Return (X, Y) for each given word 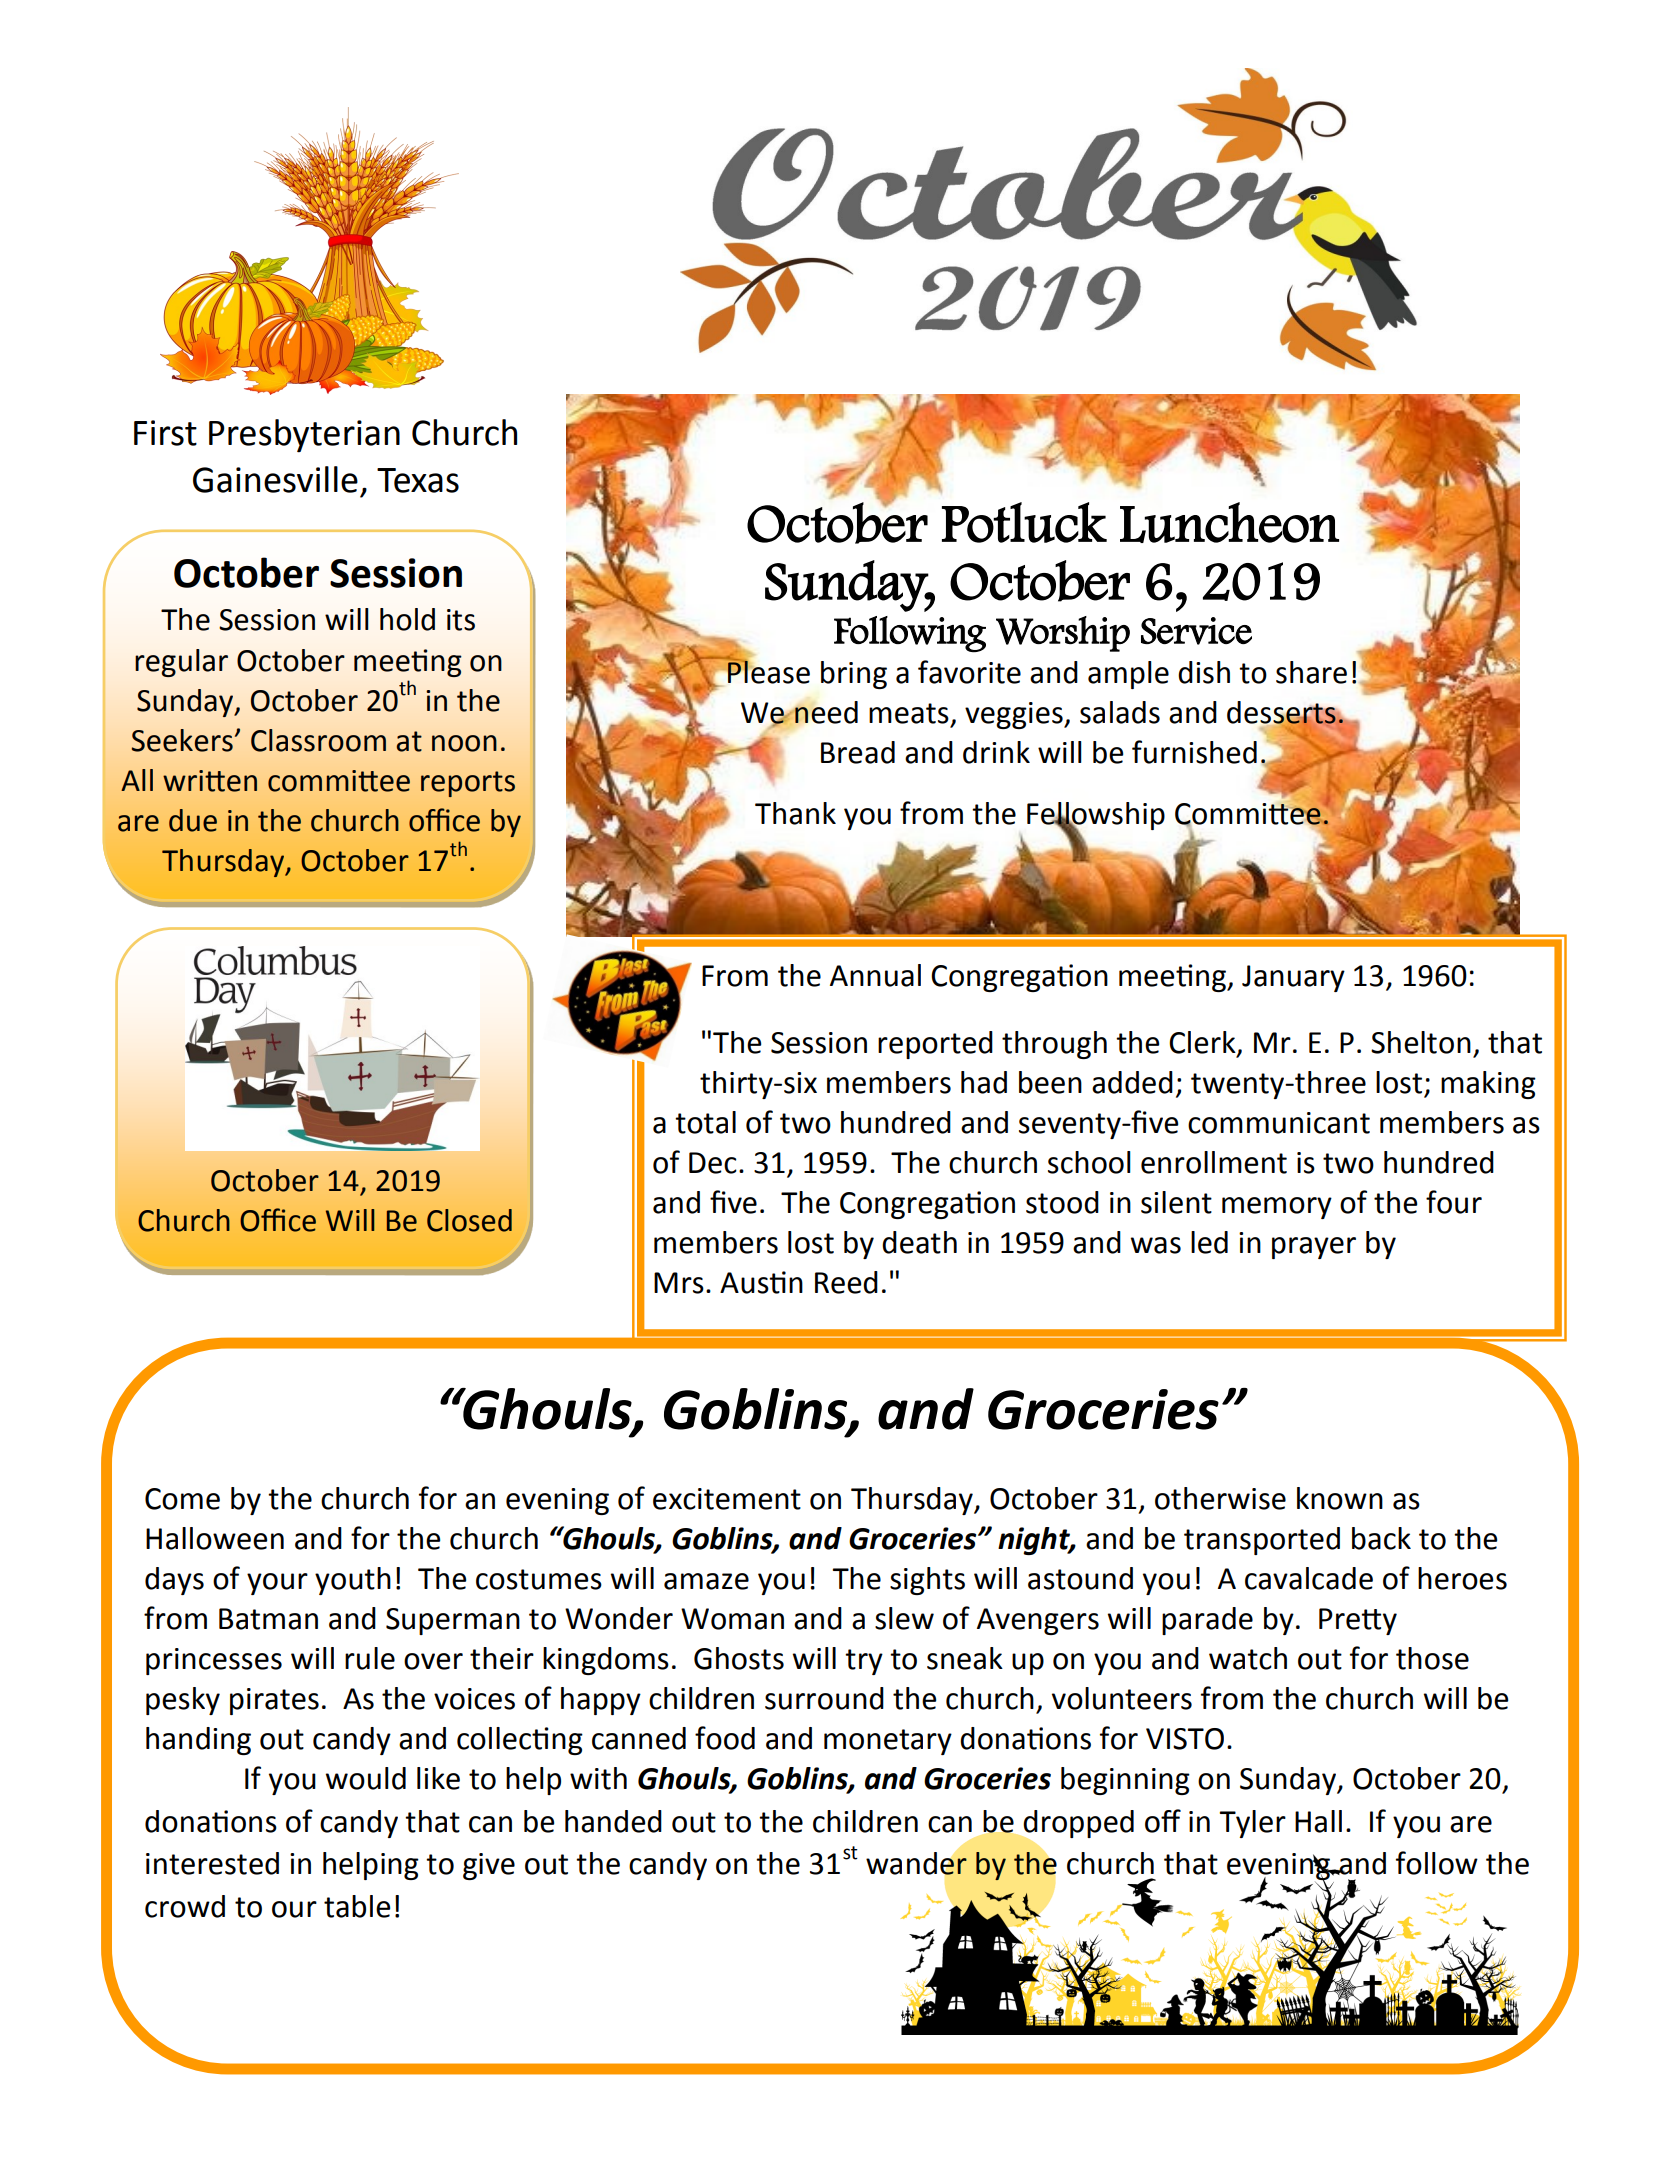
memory (1277, 1208)
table (357, 1906)
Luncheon (1229, 522)
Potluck (1024, 522)
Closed (469, 1220)
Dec (713, 1163)
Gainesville (275, 479)
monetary (888, 1742)
